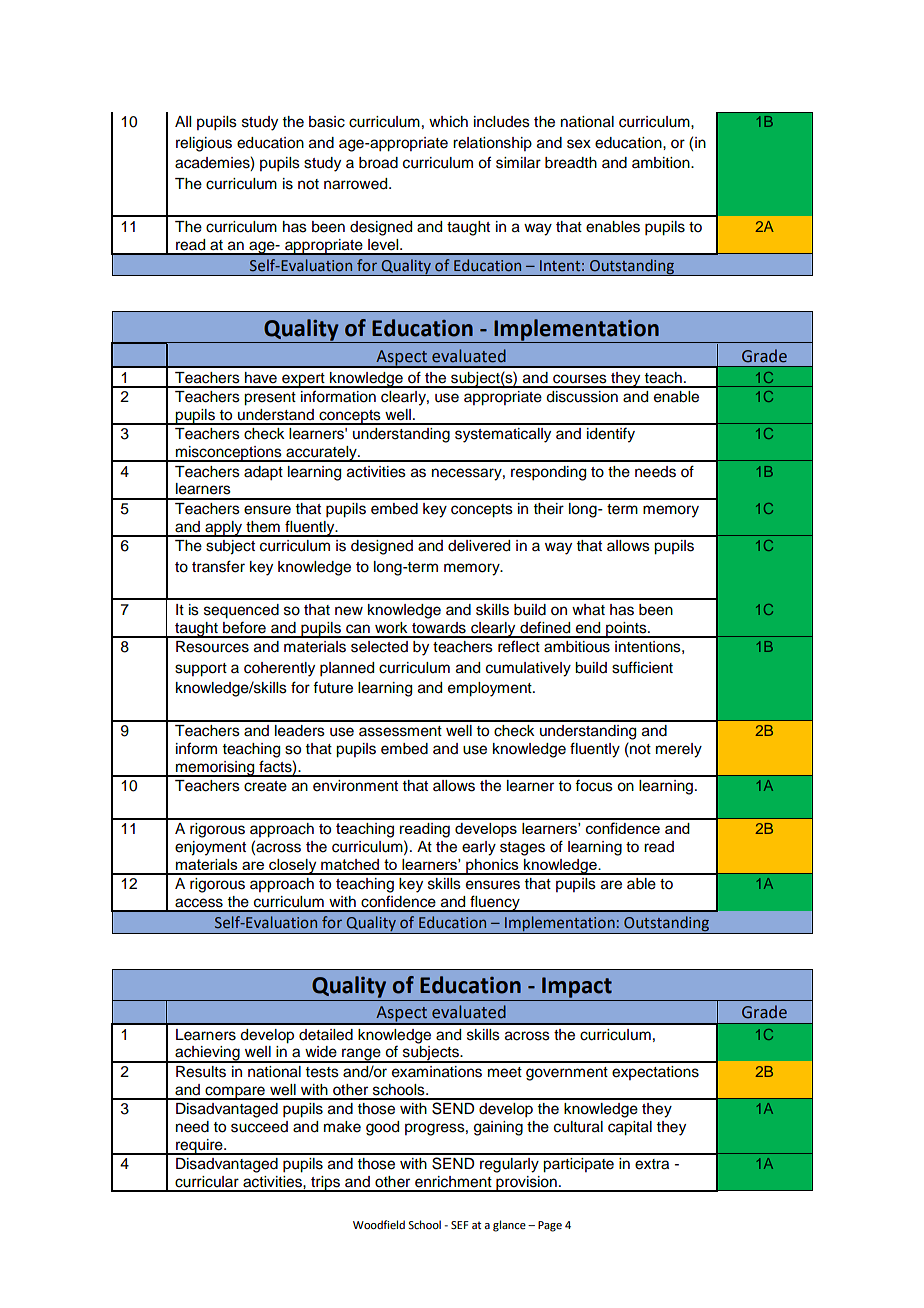 The height and width of the screenshot is (1308, 924). Describe the element at coordinates (662, 163) in the screenshot. I see `ambition` at that location.
